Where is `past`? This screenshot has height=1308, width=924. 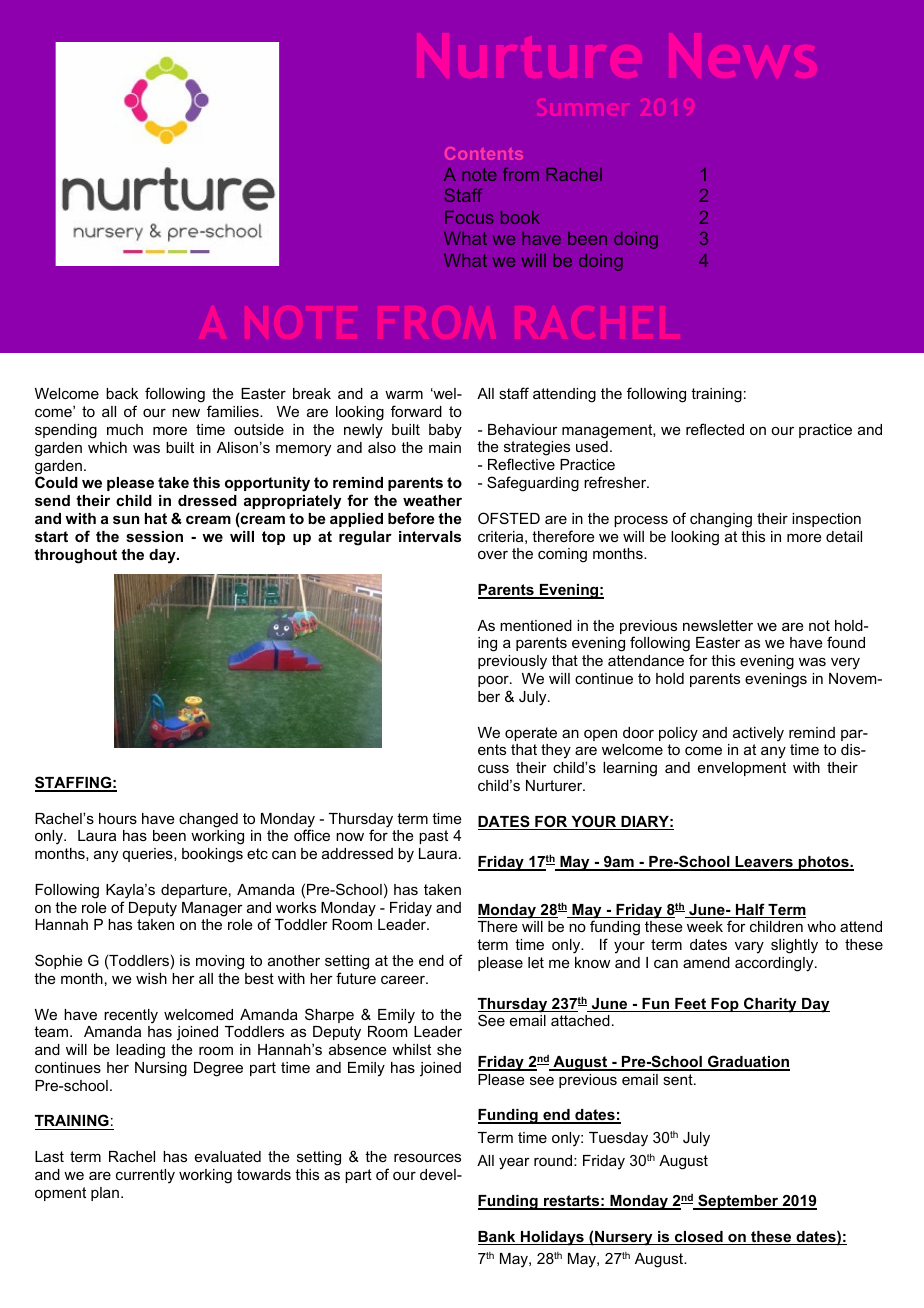
past is located at coordinates (433, 837).
